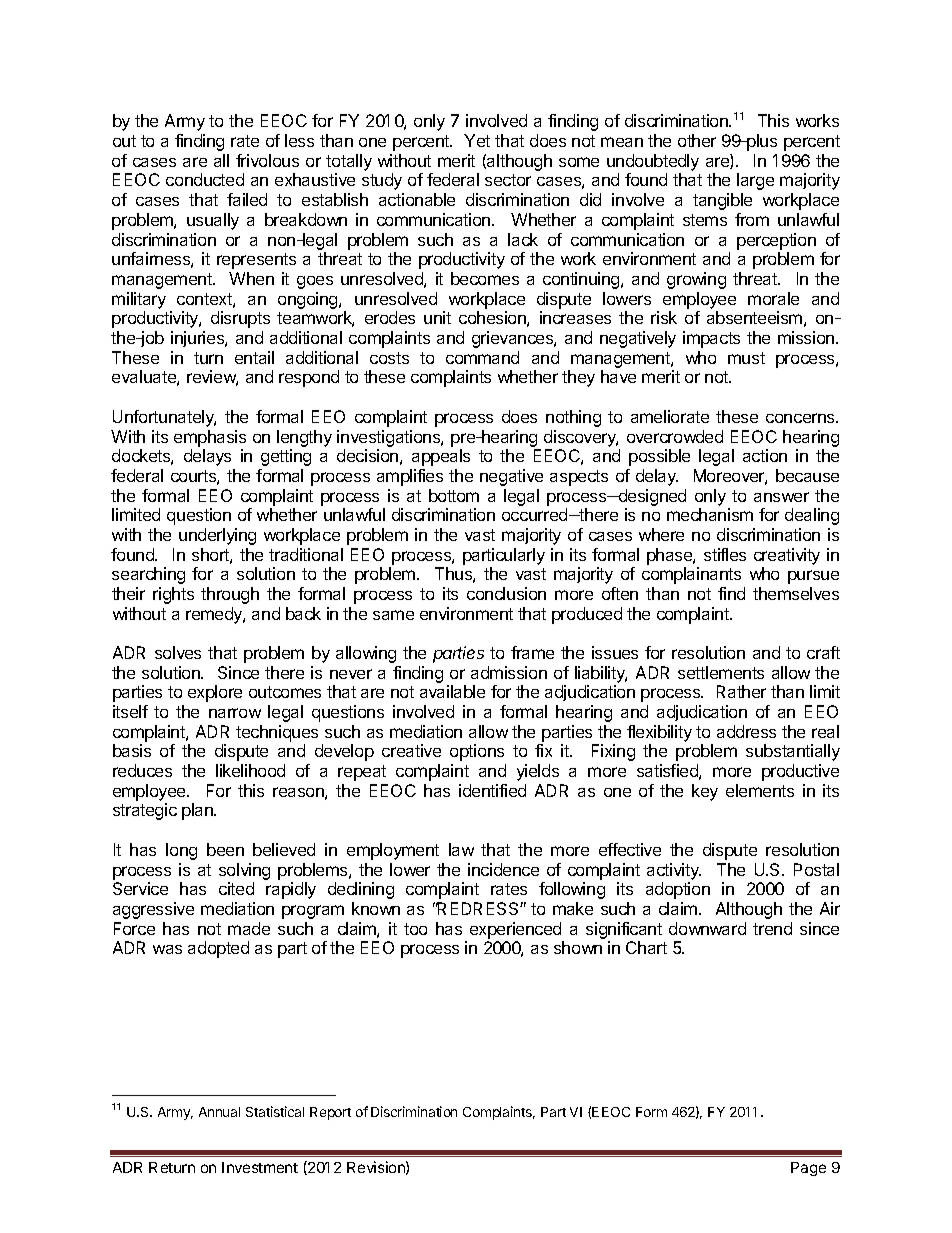 This screenshot has height=1233, width=952. Describe the element at coordinates (205, 179) in the screenshot. I see `conducted` at that location.
